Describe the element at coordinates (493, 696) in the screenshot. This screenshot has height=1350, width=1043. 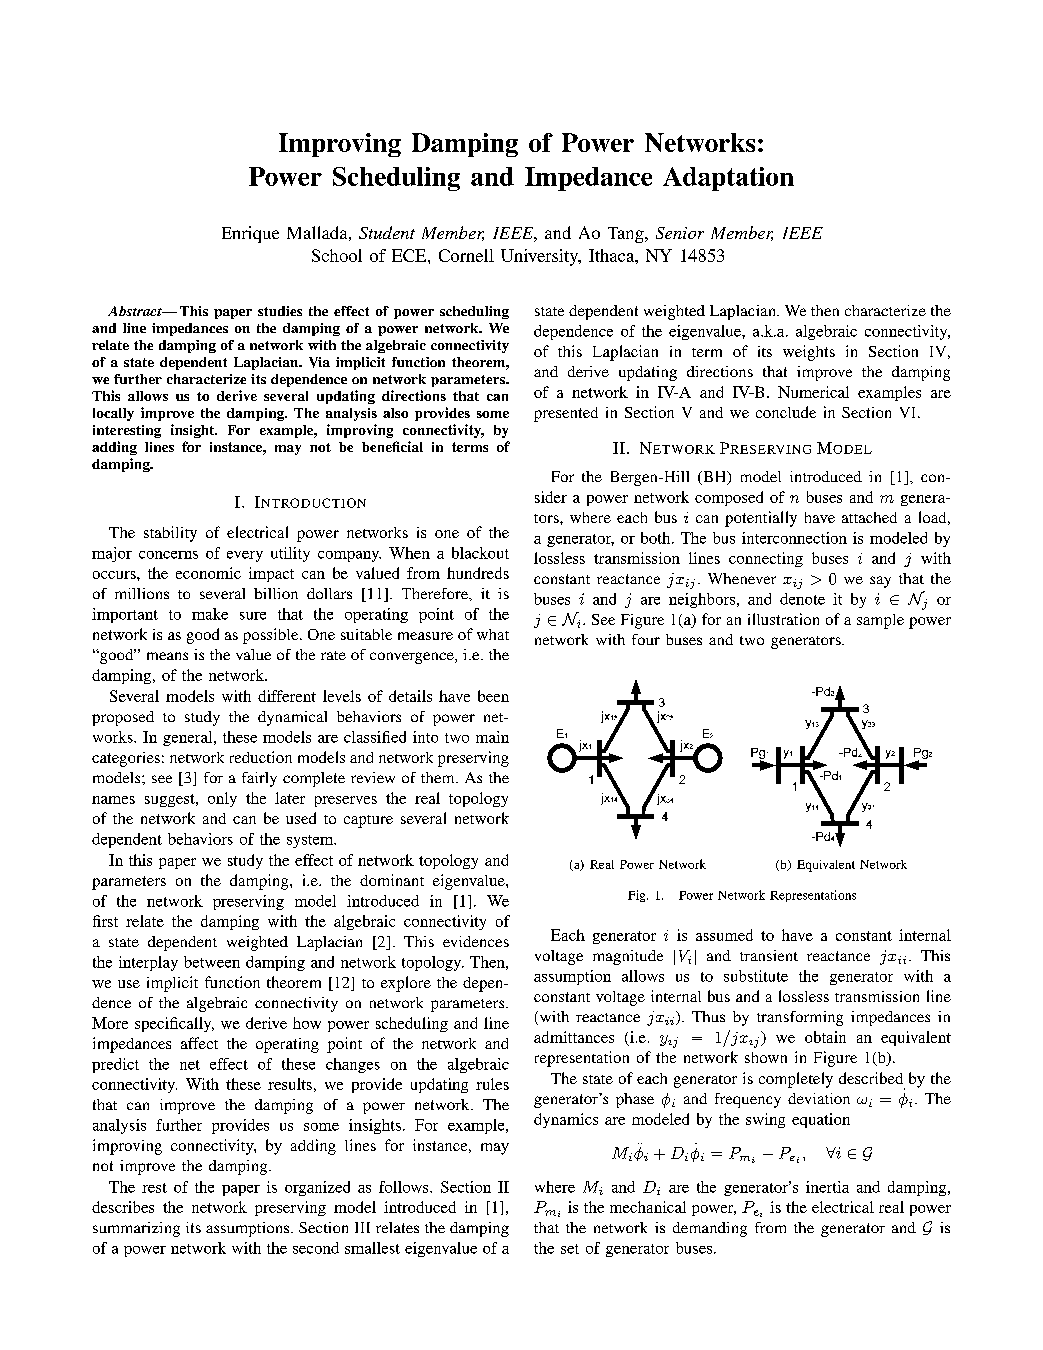
I see `been` at that location.
